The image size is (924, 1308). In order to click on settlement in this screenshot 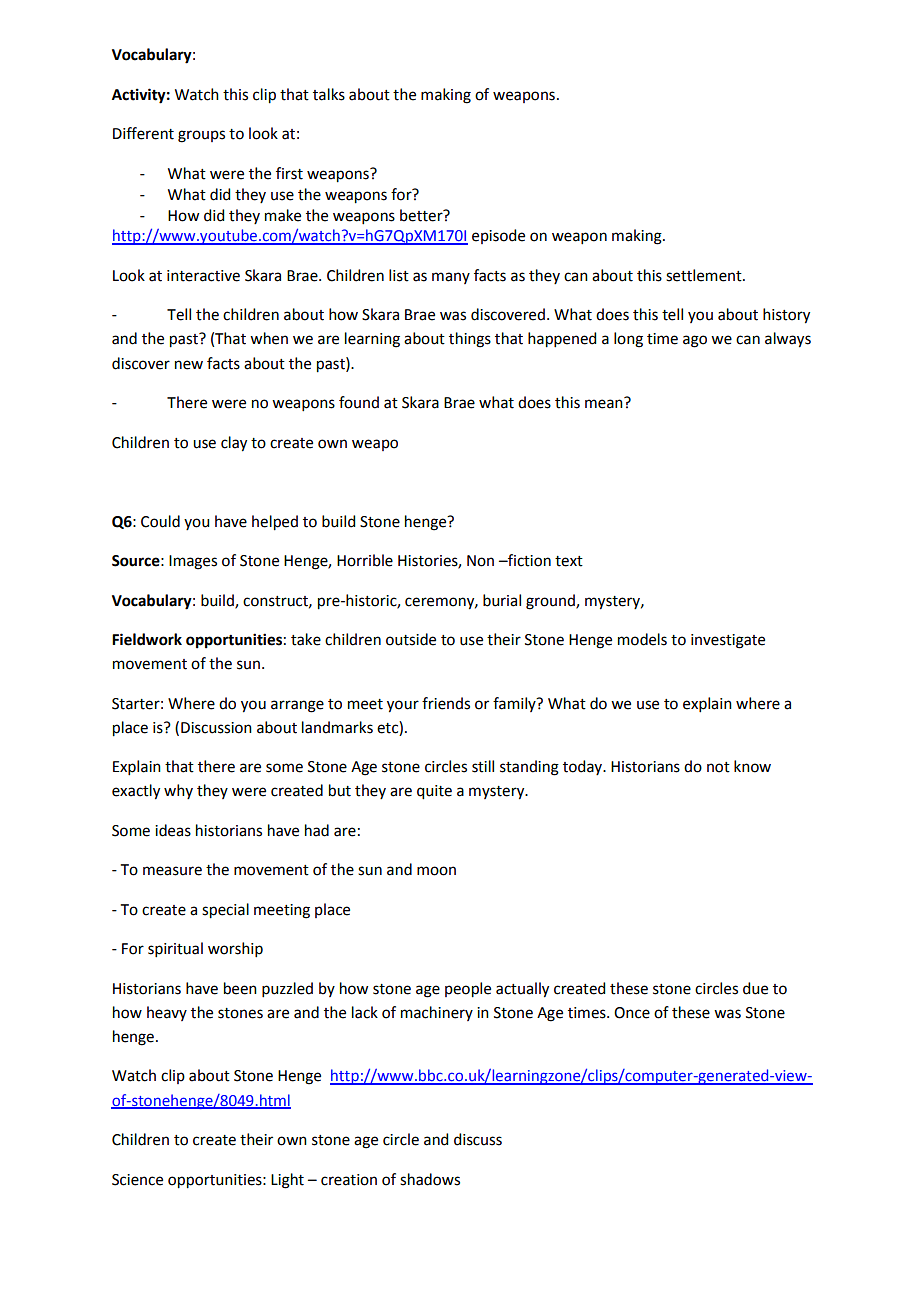, I will do `click(705, 275)`.
